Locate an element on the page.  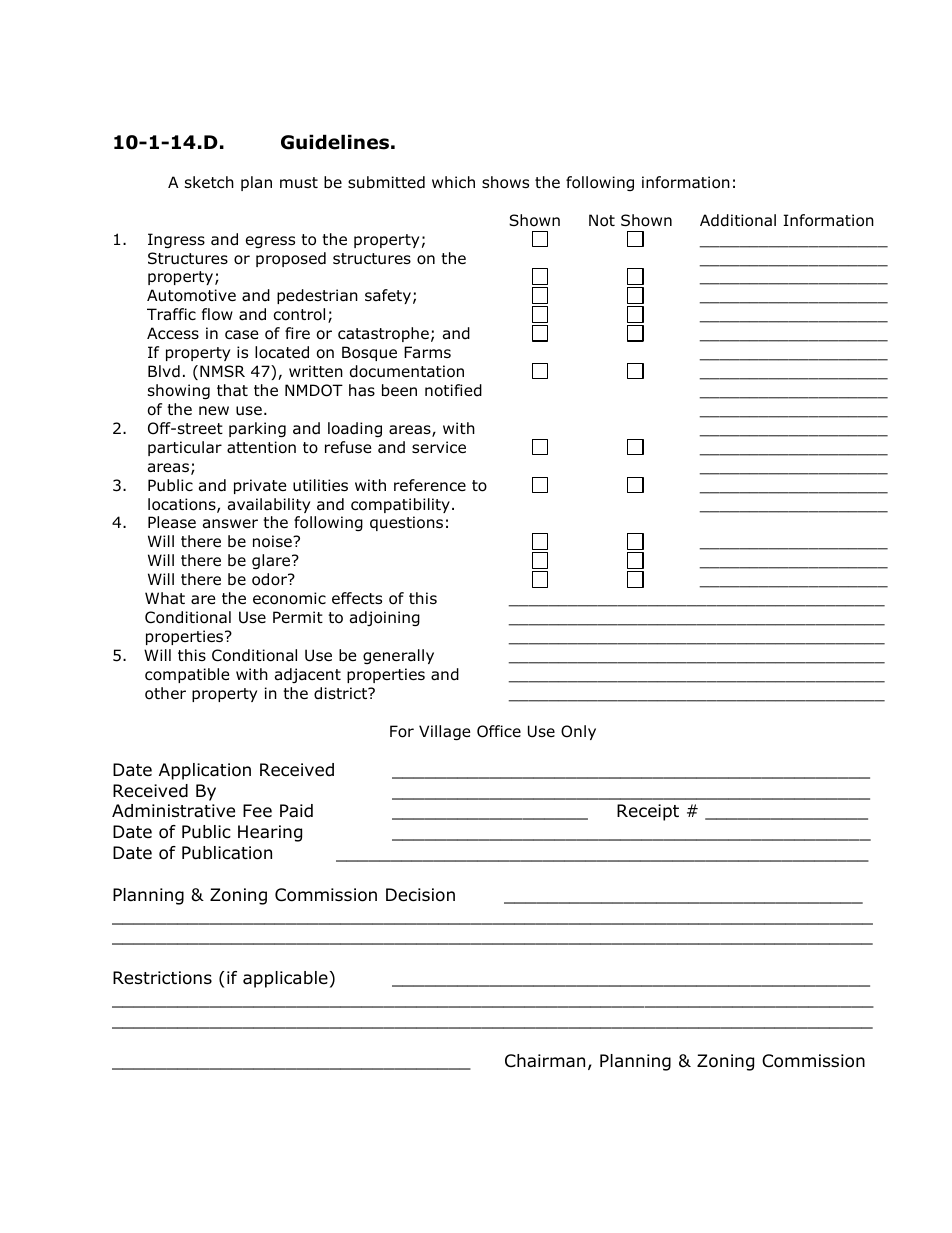
Receipt is located at coordinates (648, 812).
